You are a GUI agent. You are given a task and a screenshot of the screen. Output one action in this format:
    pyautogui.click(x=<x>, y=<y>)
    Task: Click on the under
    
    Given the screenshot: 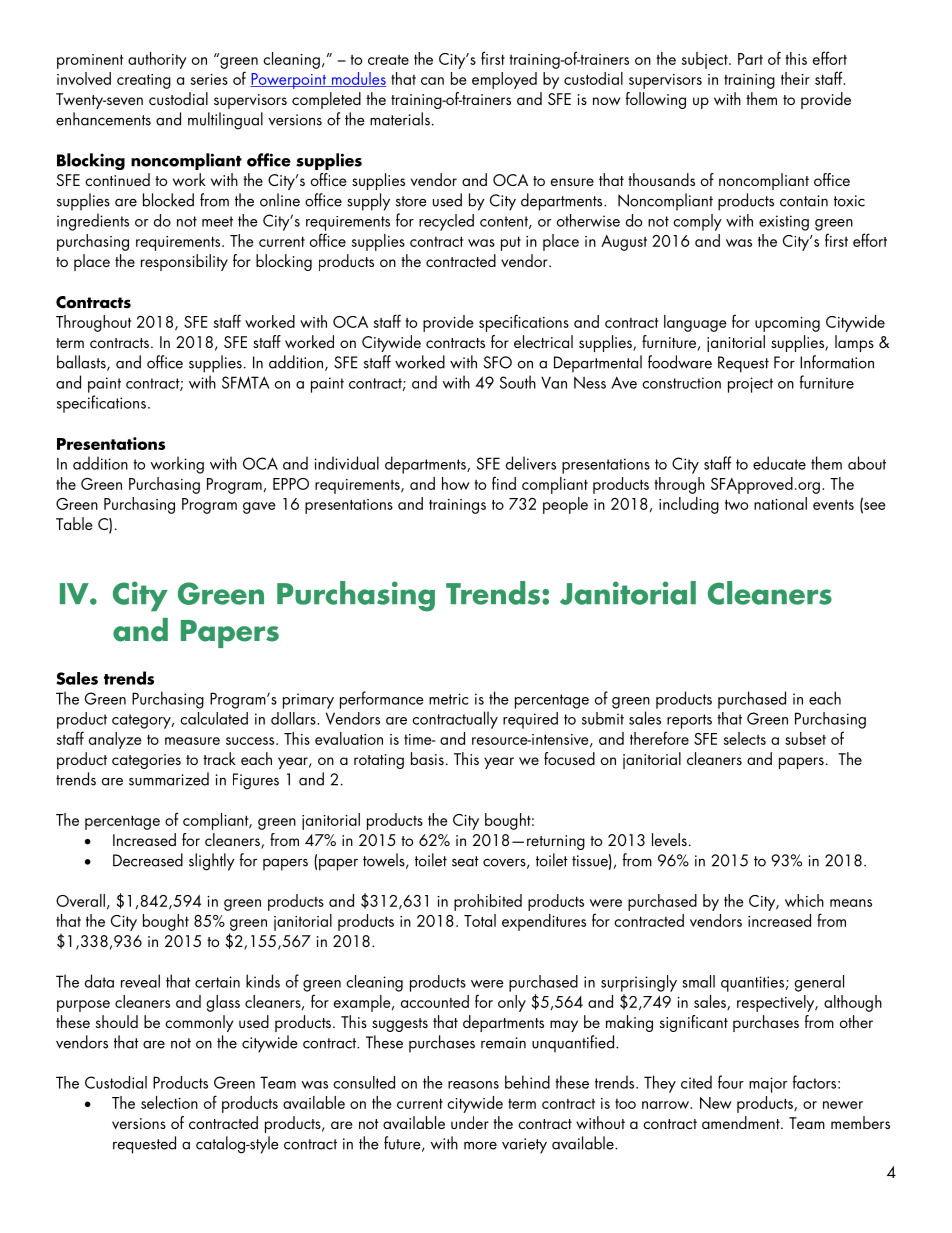 What is the action you would take?
    pyautogui.click(x=470, y=1122)
